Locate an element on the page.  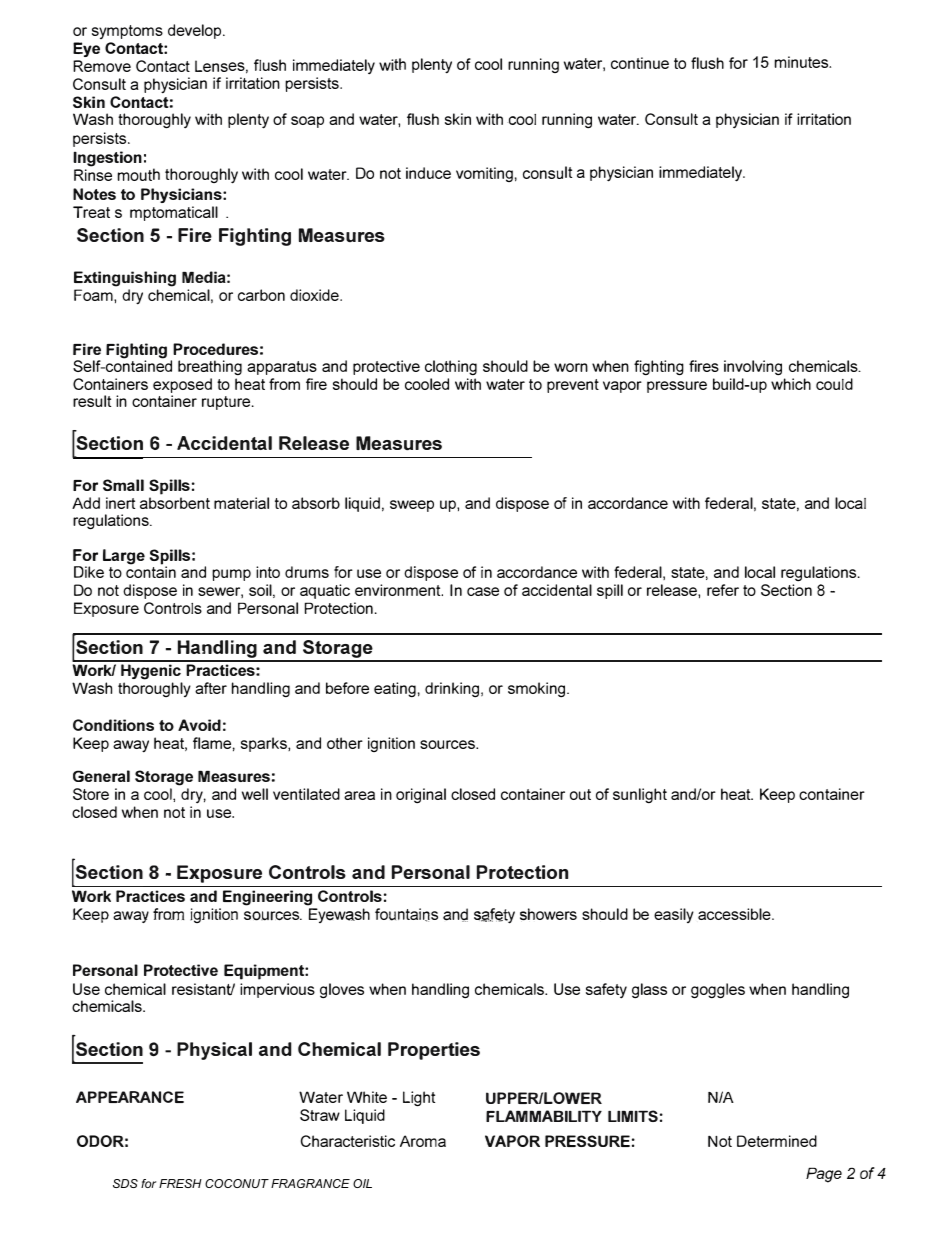
develop is located at coordinates (196, 31).
